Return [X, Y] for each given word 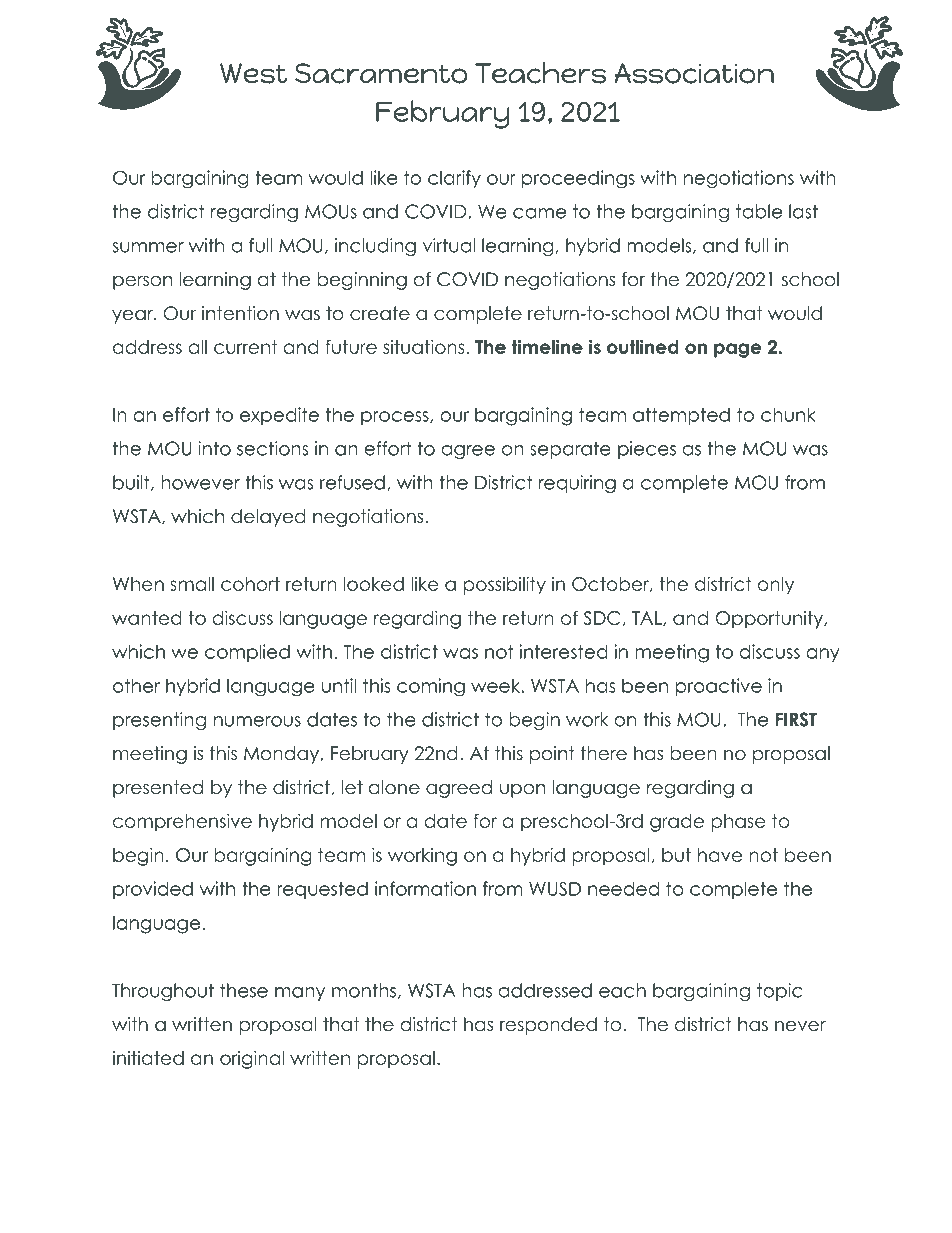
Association [694, 73]
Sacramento [381, 73]
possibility [505, 585]
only [776, 586]
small [192, 584]
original [252, 1059]
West [253, 73]
